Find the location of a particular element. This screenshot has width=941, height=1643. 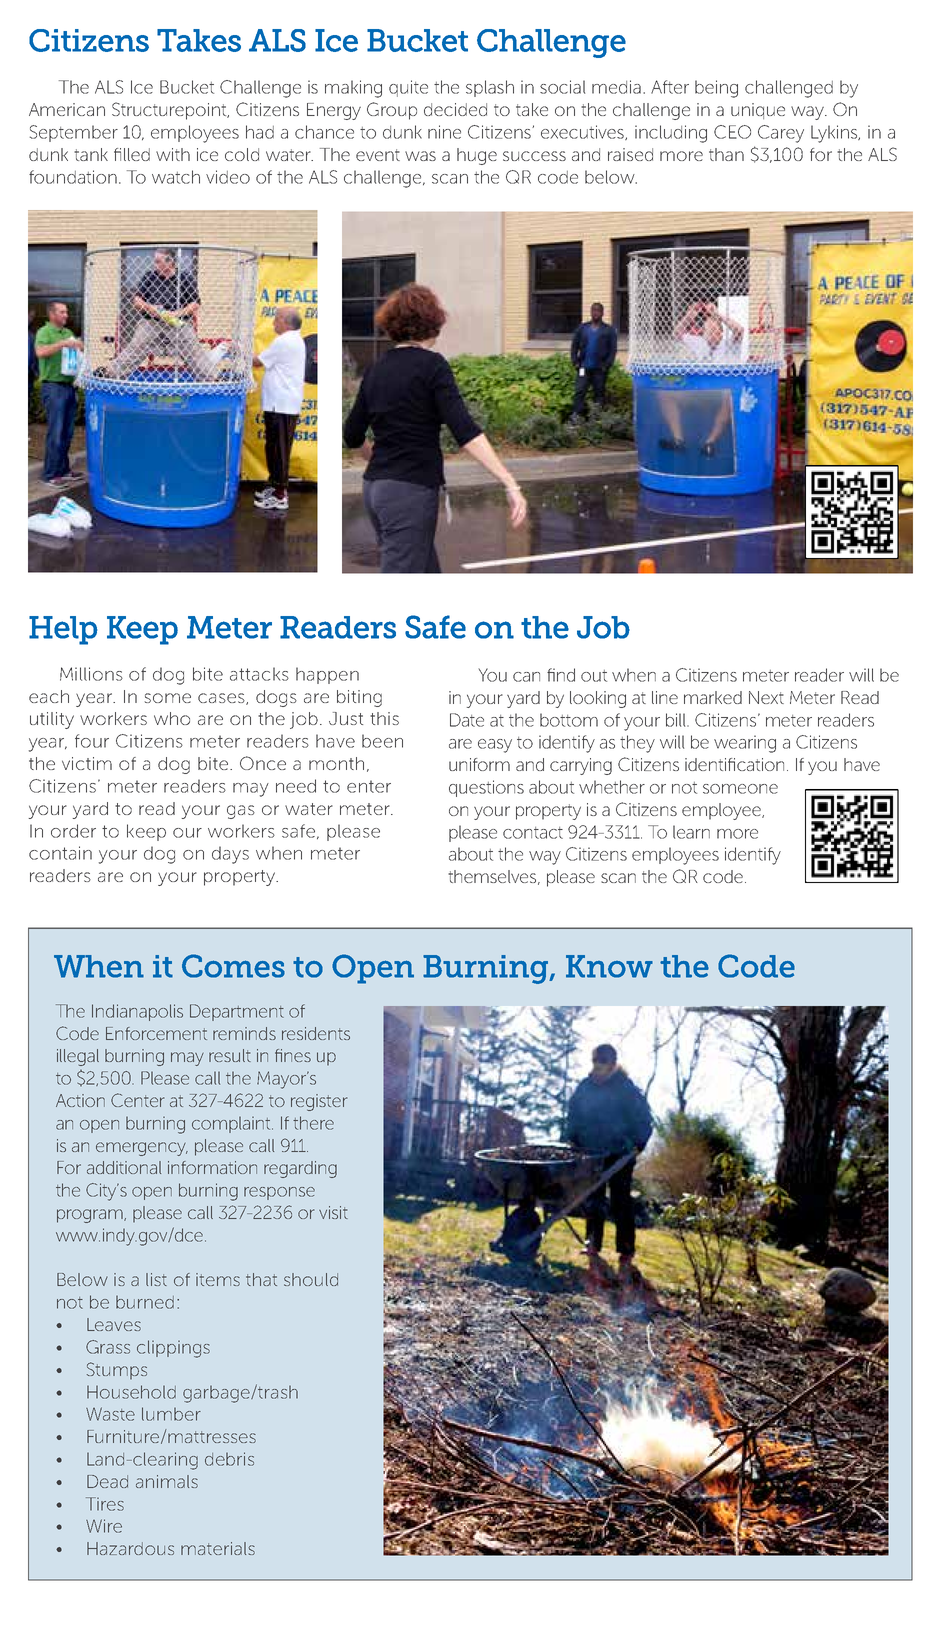

order is located at coordinates (73, 831).
